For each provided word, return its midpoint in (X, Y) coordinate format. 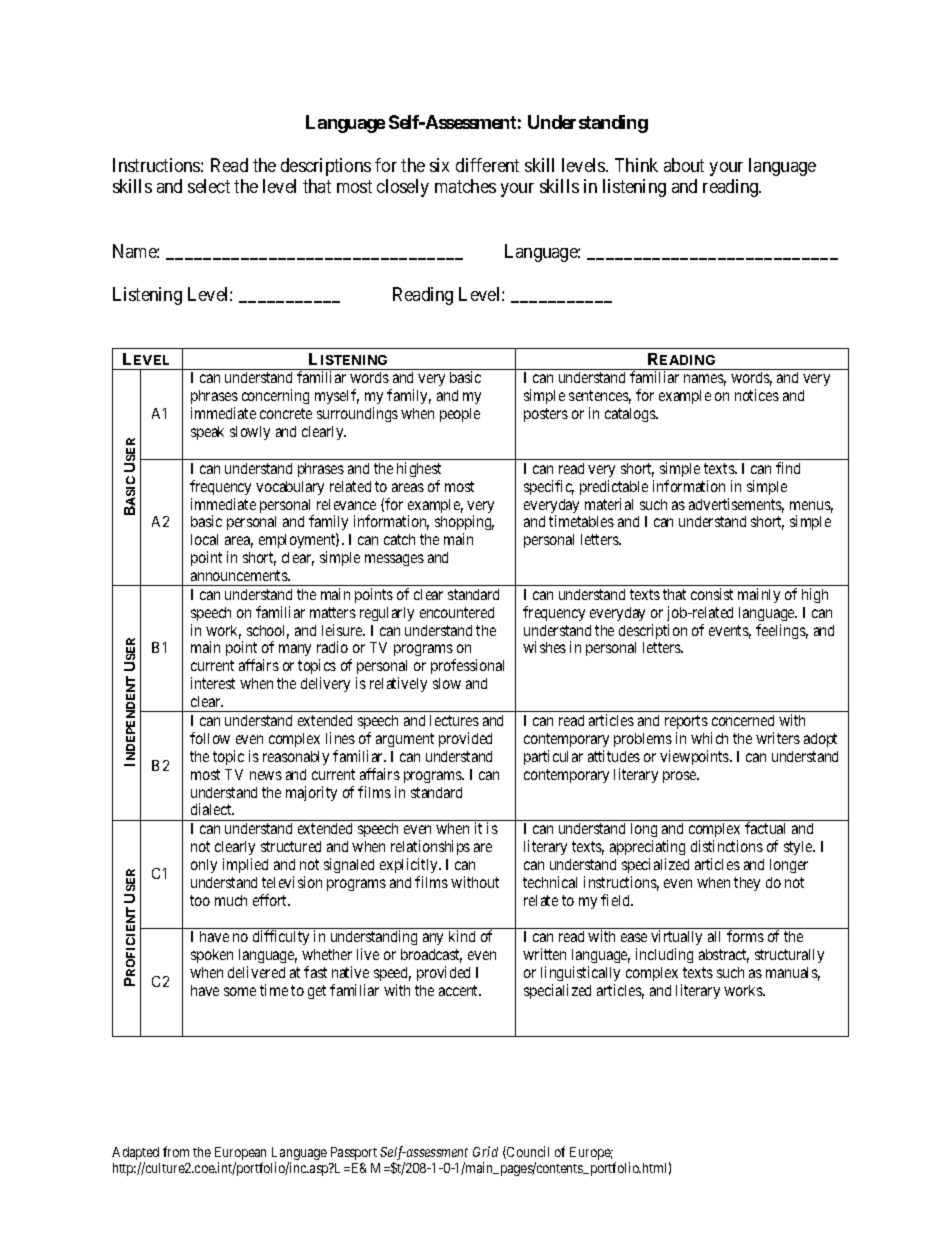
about (684, 165)
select (209, 186)
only (204, 866)
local (204, 539)
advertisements (736, 505)
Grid (485, 1151)
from (176, 1151)
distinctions (727, 846)
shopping (464, 524)
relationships (430, 847)
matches (465, 186)
